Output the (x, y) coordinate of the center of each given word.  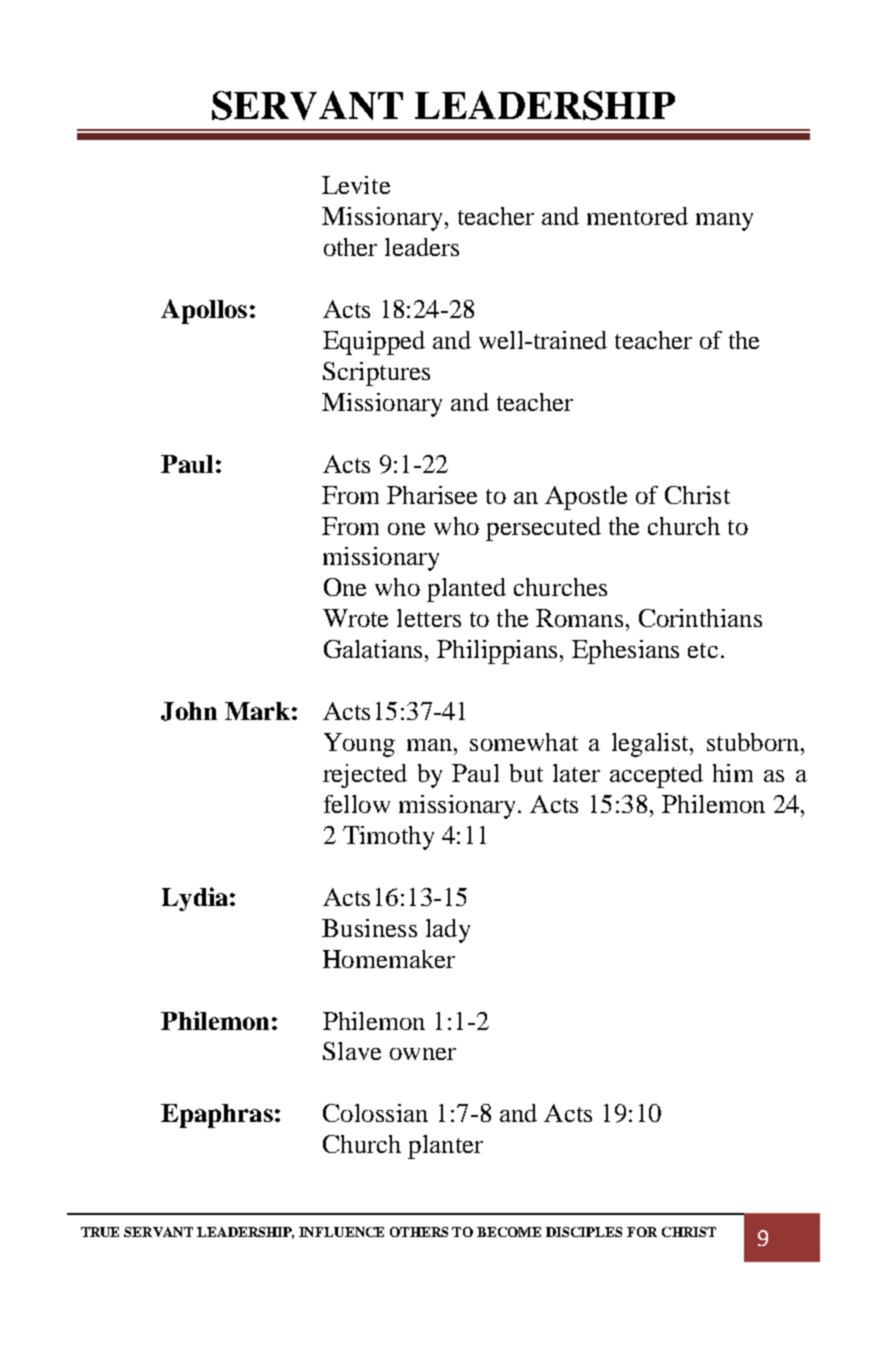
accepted (656, 776)
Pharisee (432, 495)
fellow (357, 804)
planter (445, 1147)
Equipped (374, 343)
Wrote (355, 618)
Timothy (388, 838)
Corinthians (700, 618)
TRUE (100, 1232)
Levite (356, 185)
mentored (637, 216)
